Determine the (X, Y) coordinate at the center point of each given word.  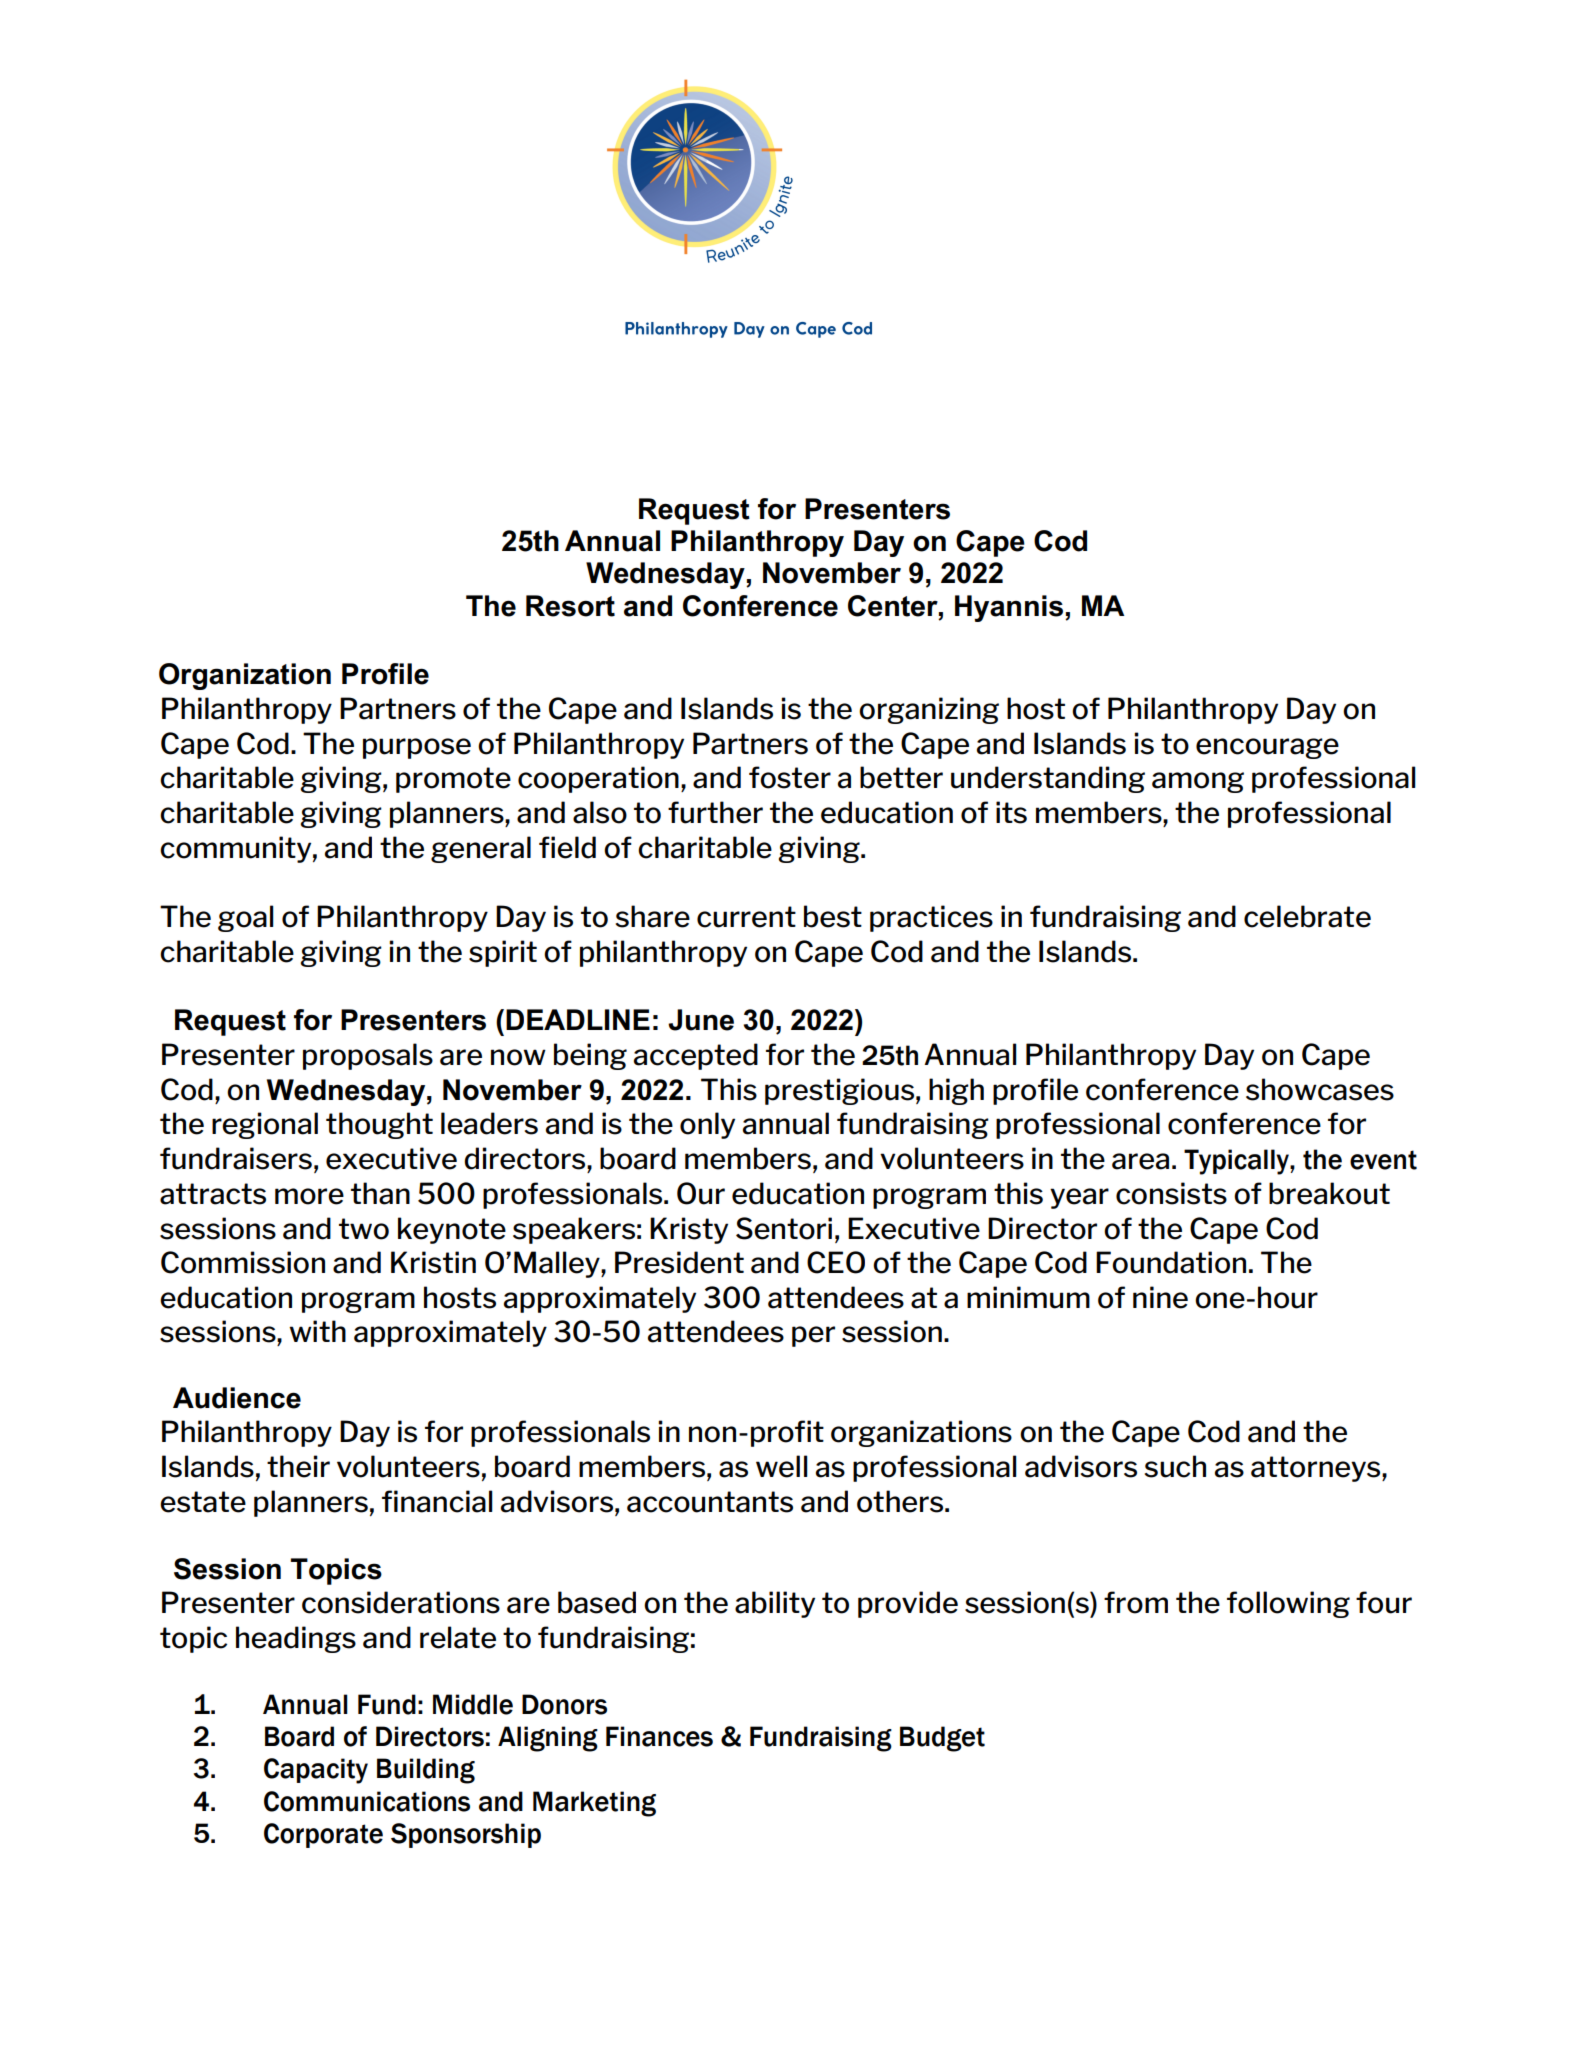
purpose (417, 748)
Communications (367, 1801)
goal (246, 918)
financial (437, 1501)
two (364, 1229)
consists (1171, 1193)
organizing (929, 710)
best (833, 916)
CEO (836, 1262)
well (782, 1466)
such (1175, 1466)
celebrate (1307, 916)
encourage (1267, 748)
